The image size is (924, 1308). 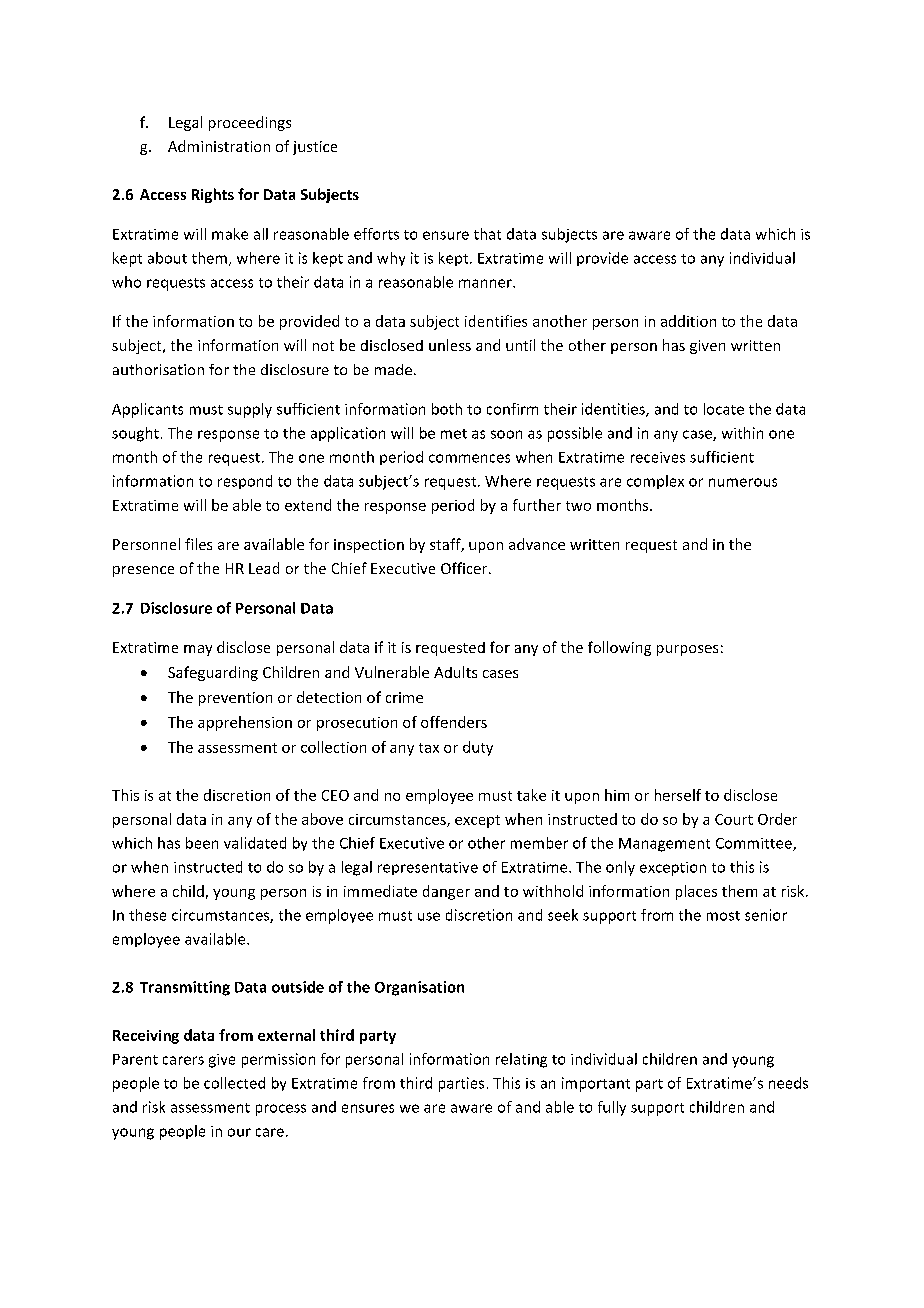 I want to click on Officer, so click(x=465, y=568).
